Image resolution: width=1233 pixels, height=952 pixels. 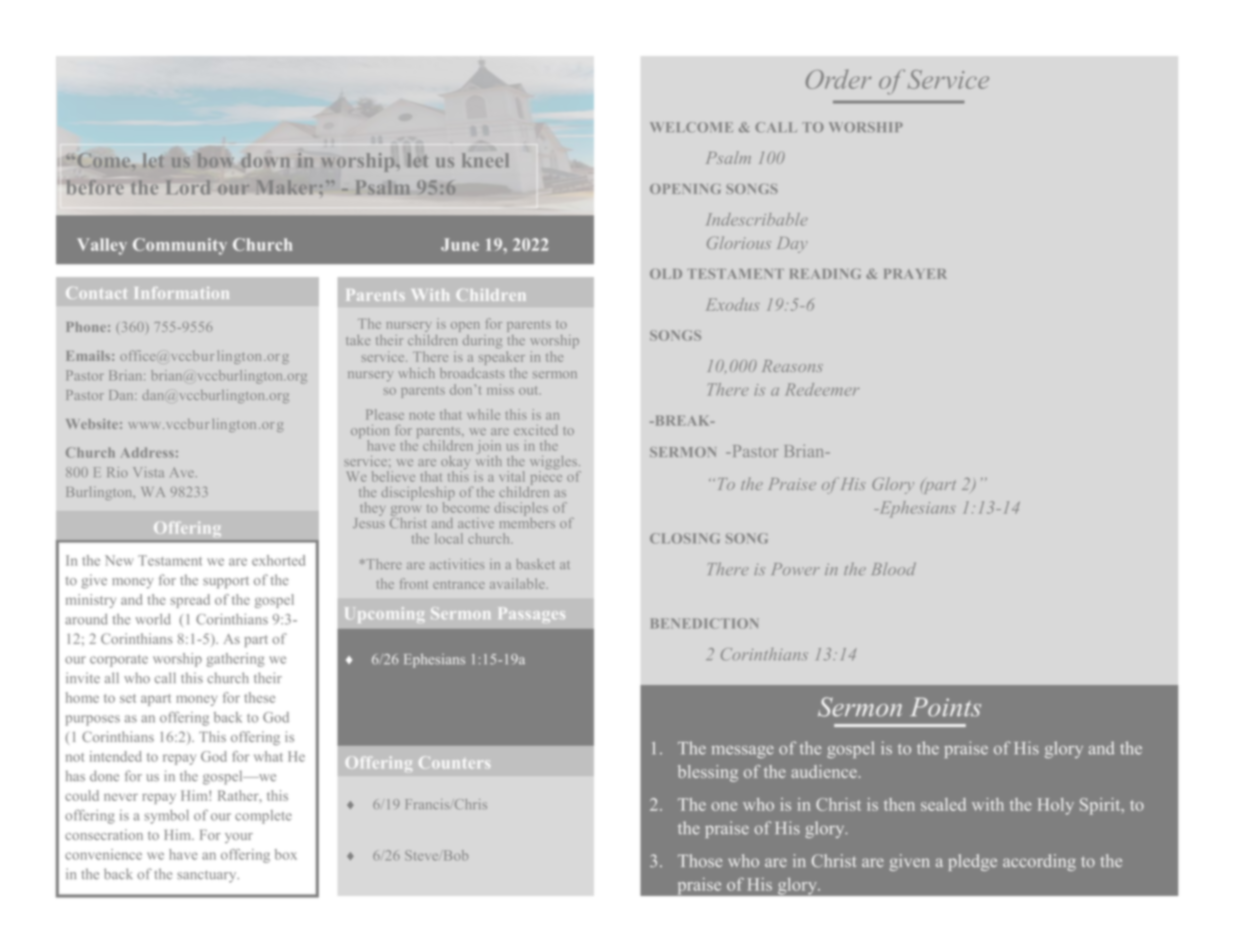 I want to click on Information, so click(x=182, y=293).
